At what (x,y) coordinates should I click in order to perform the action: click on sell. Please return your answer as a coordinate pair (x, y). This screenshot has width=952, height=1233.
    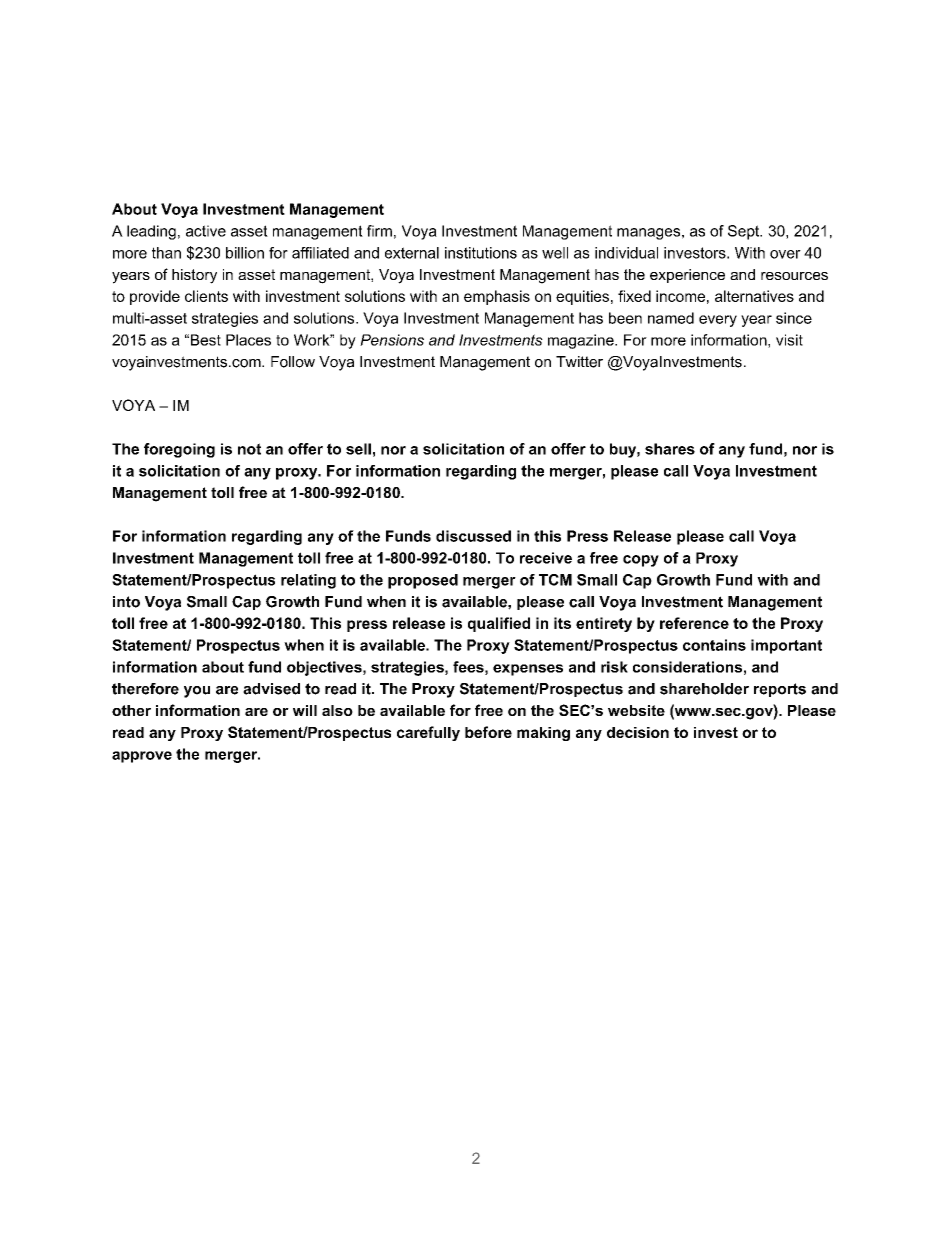
    Looking at the image, I should click on (358, 449).
